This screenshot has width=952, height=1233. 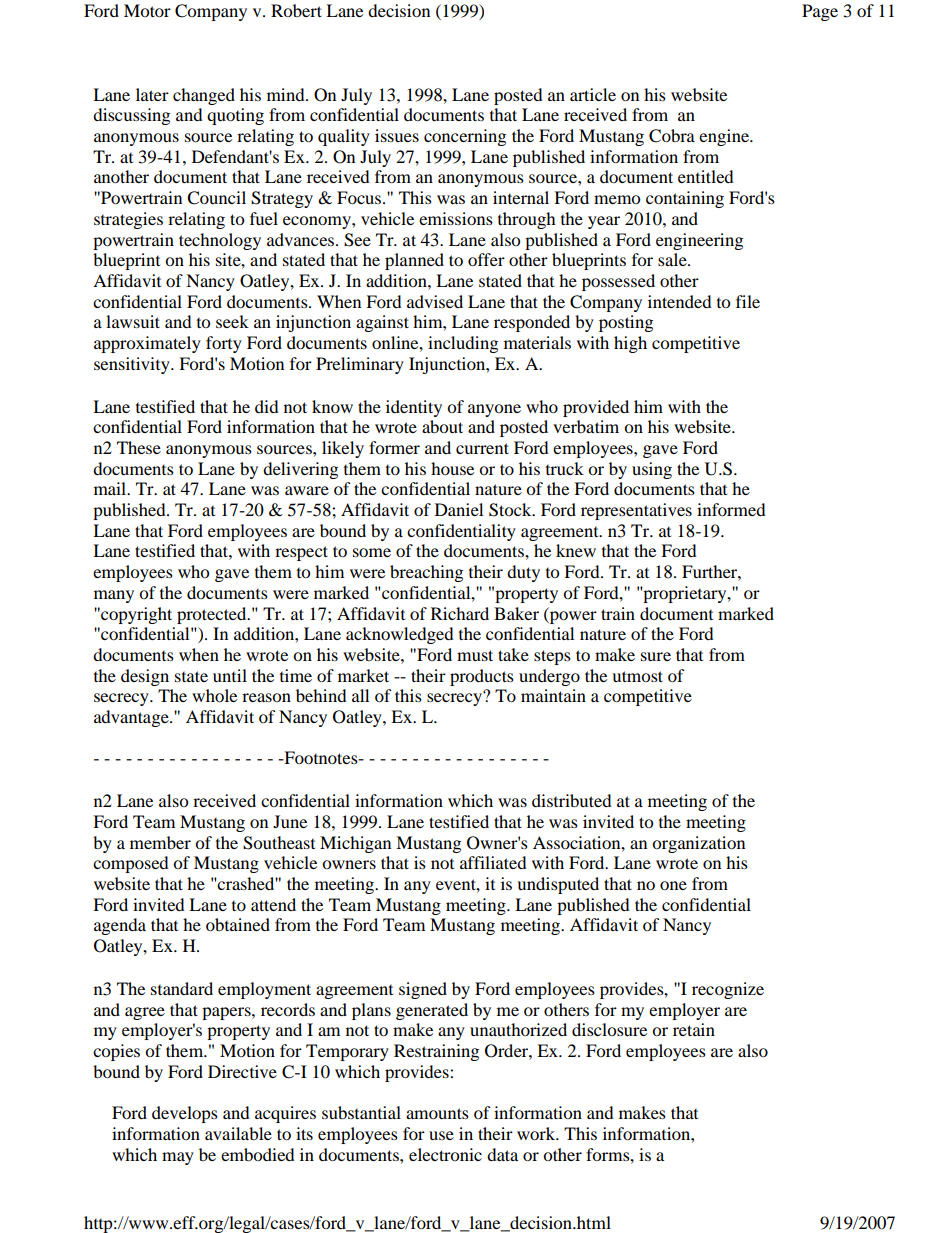 I want to click on Richard, so click(x=460, y=613).
